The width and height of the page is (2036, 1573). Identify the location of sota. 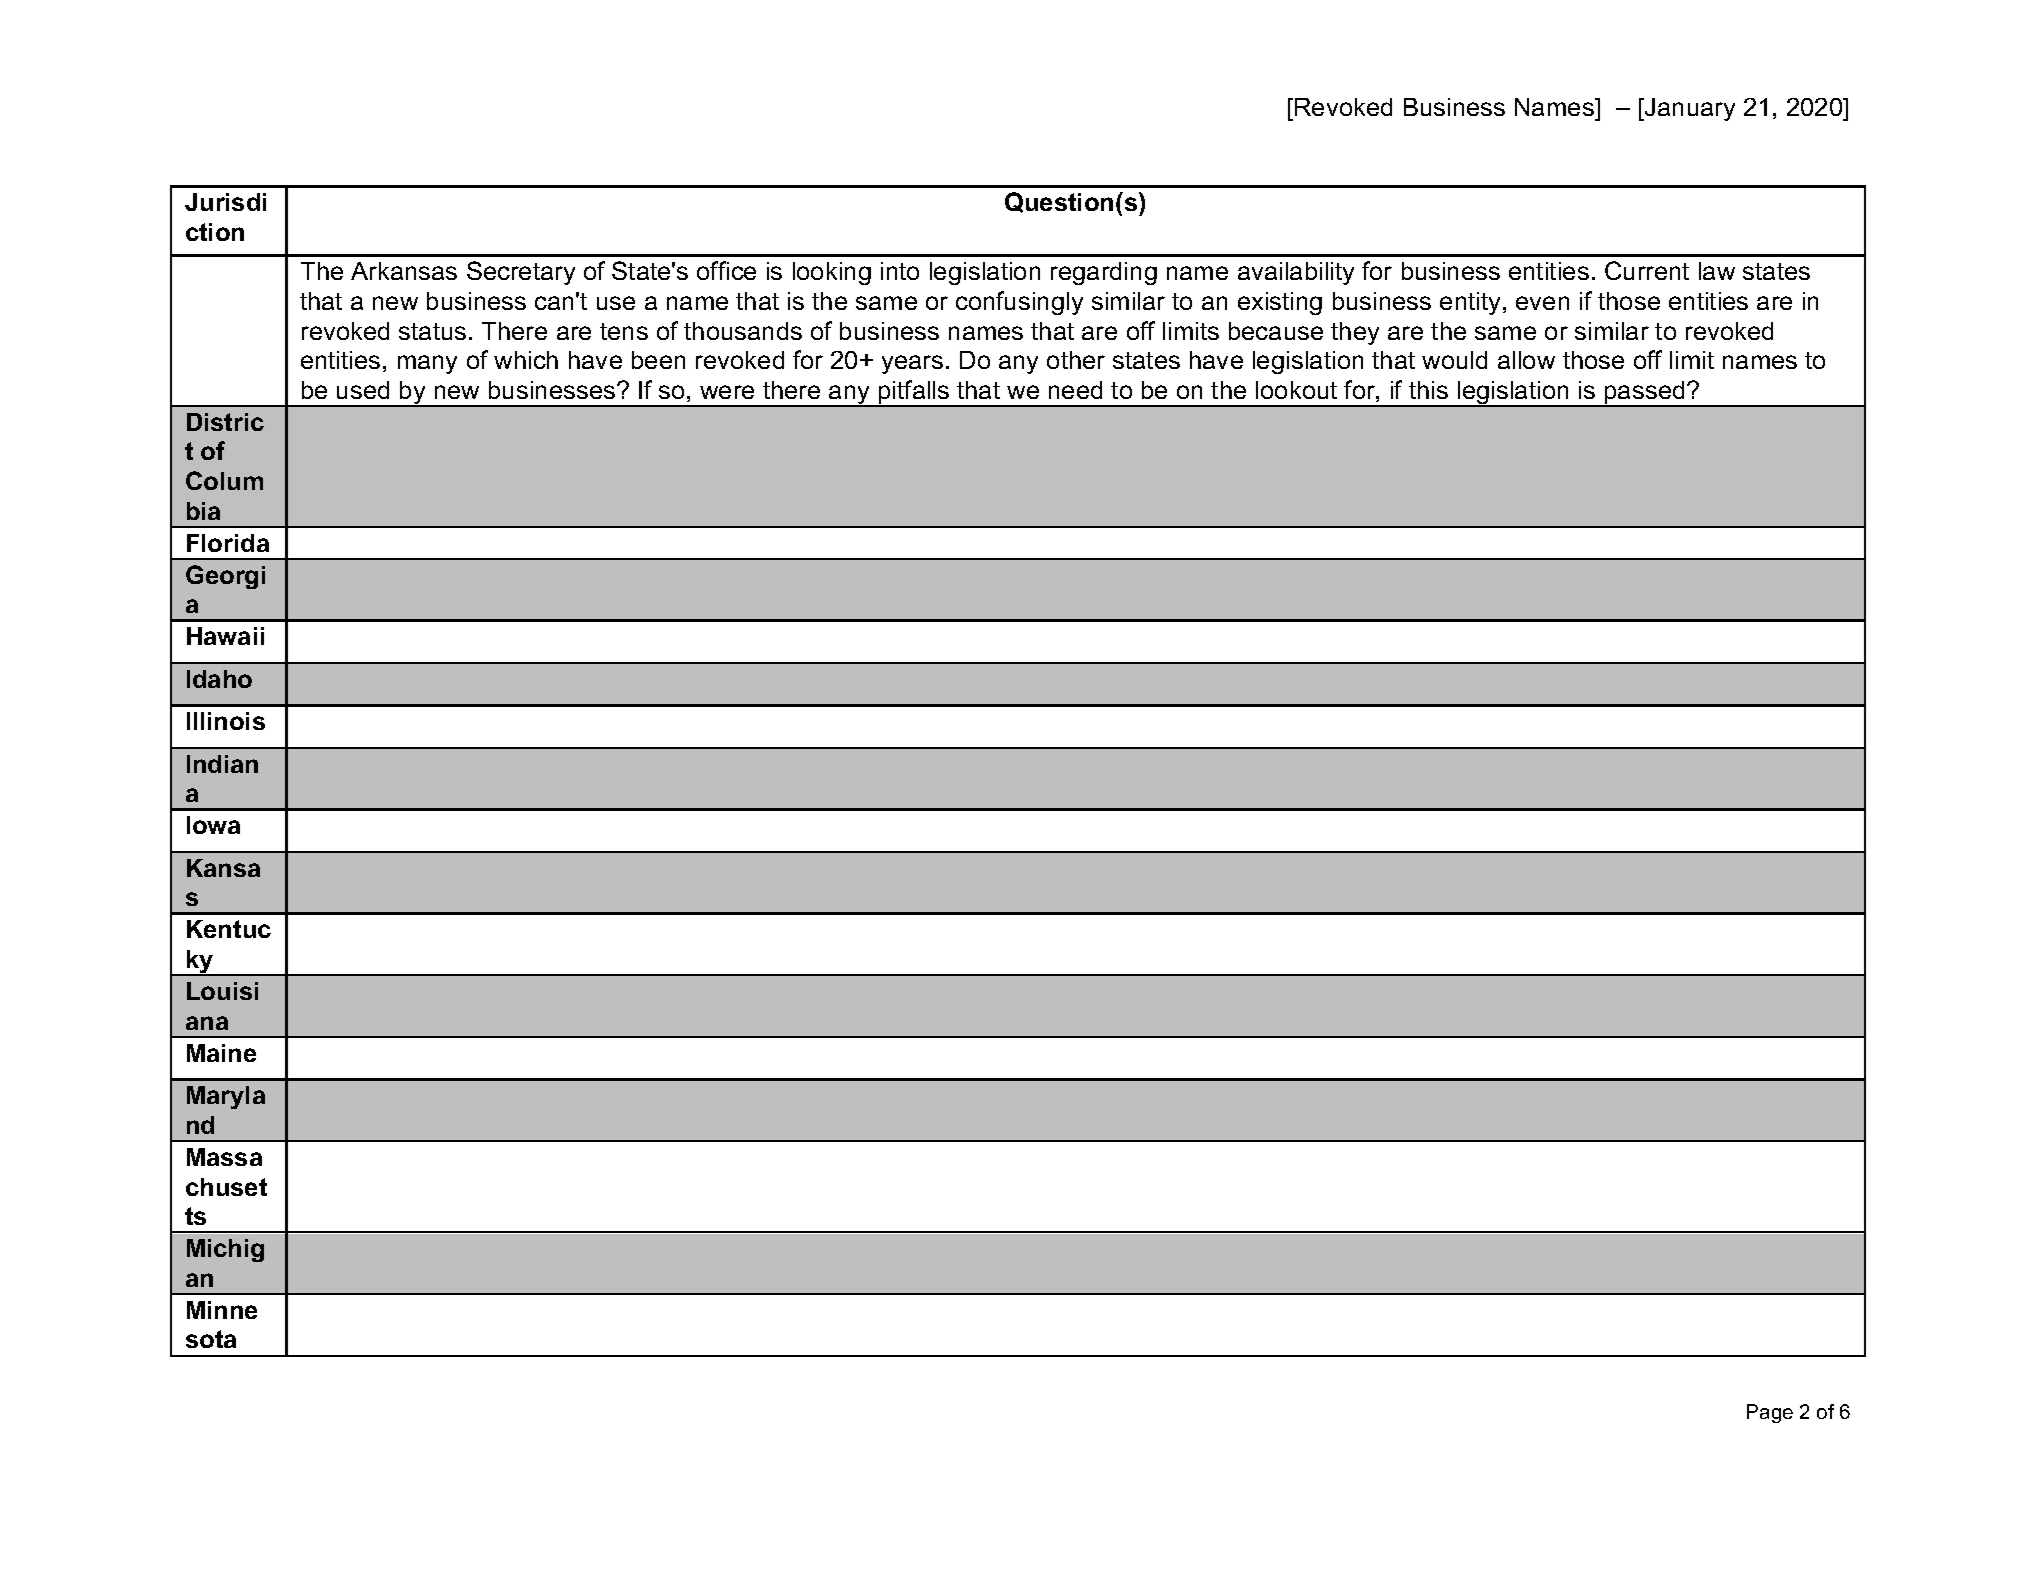
(211, 1339).
